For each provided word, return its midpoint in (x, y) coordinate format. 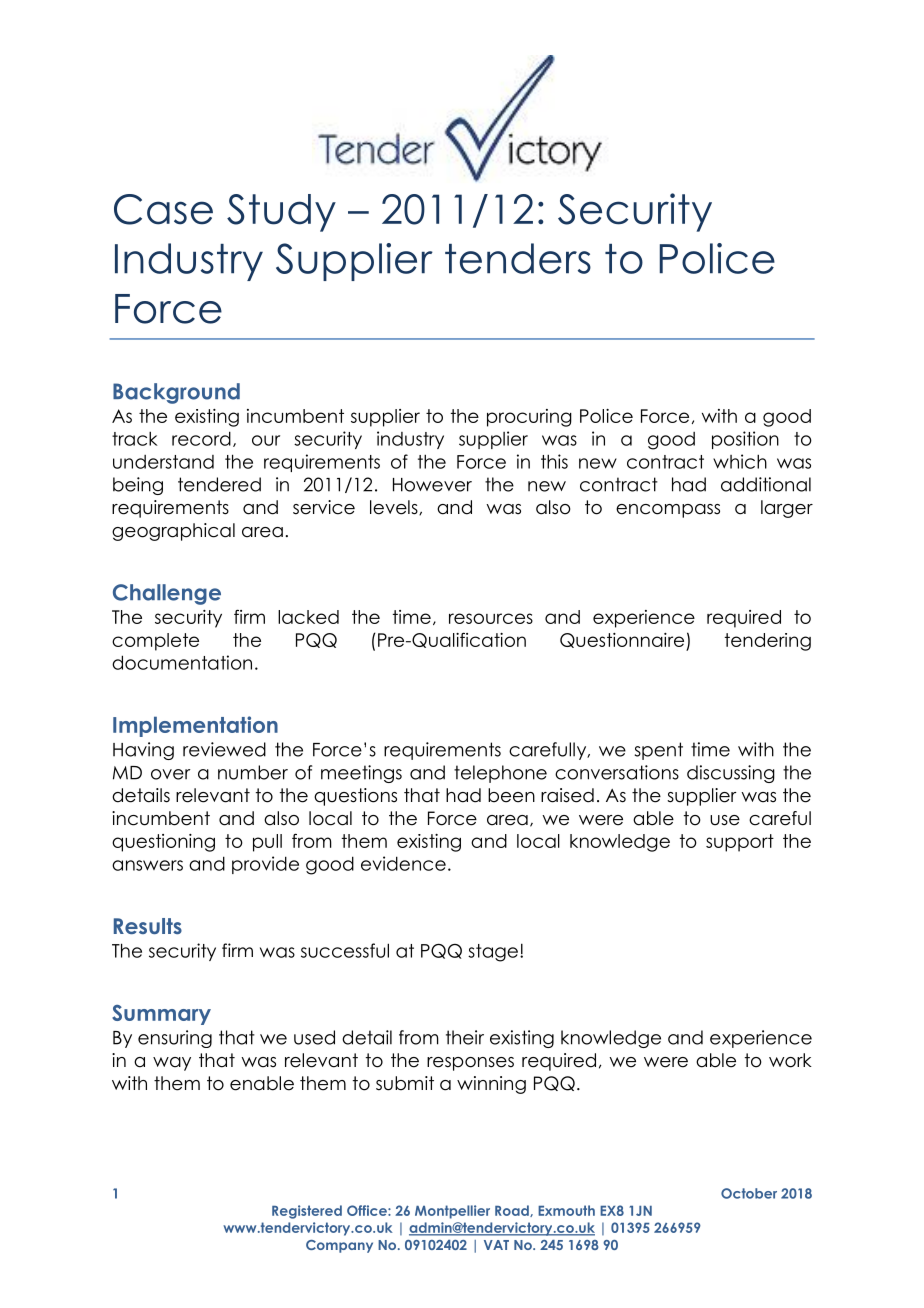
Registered (307, 1212)
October (749, 1193)
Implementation (195, 726)
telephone (500, 774)
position (745, 440)
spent (659, 751)
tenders (518, 258)
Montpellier (452, 1212)
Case (163, 209)
